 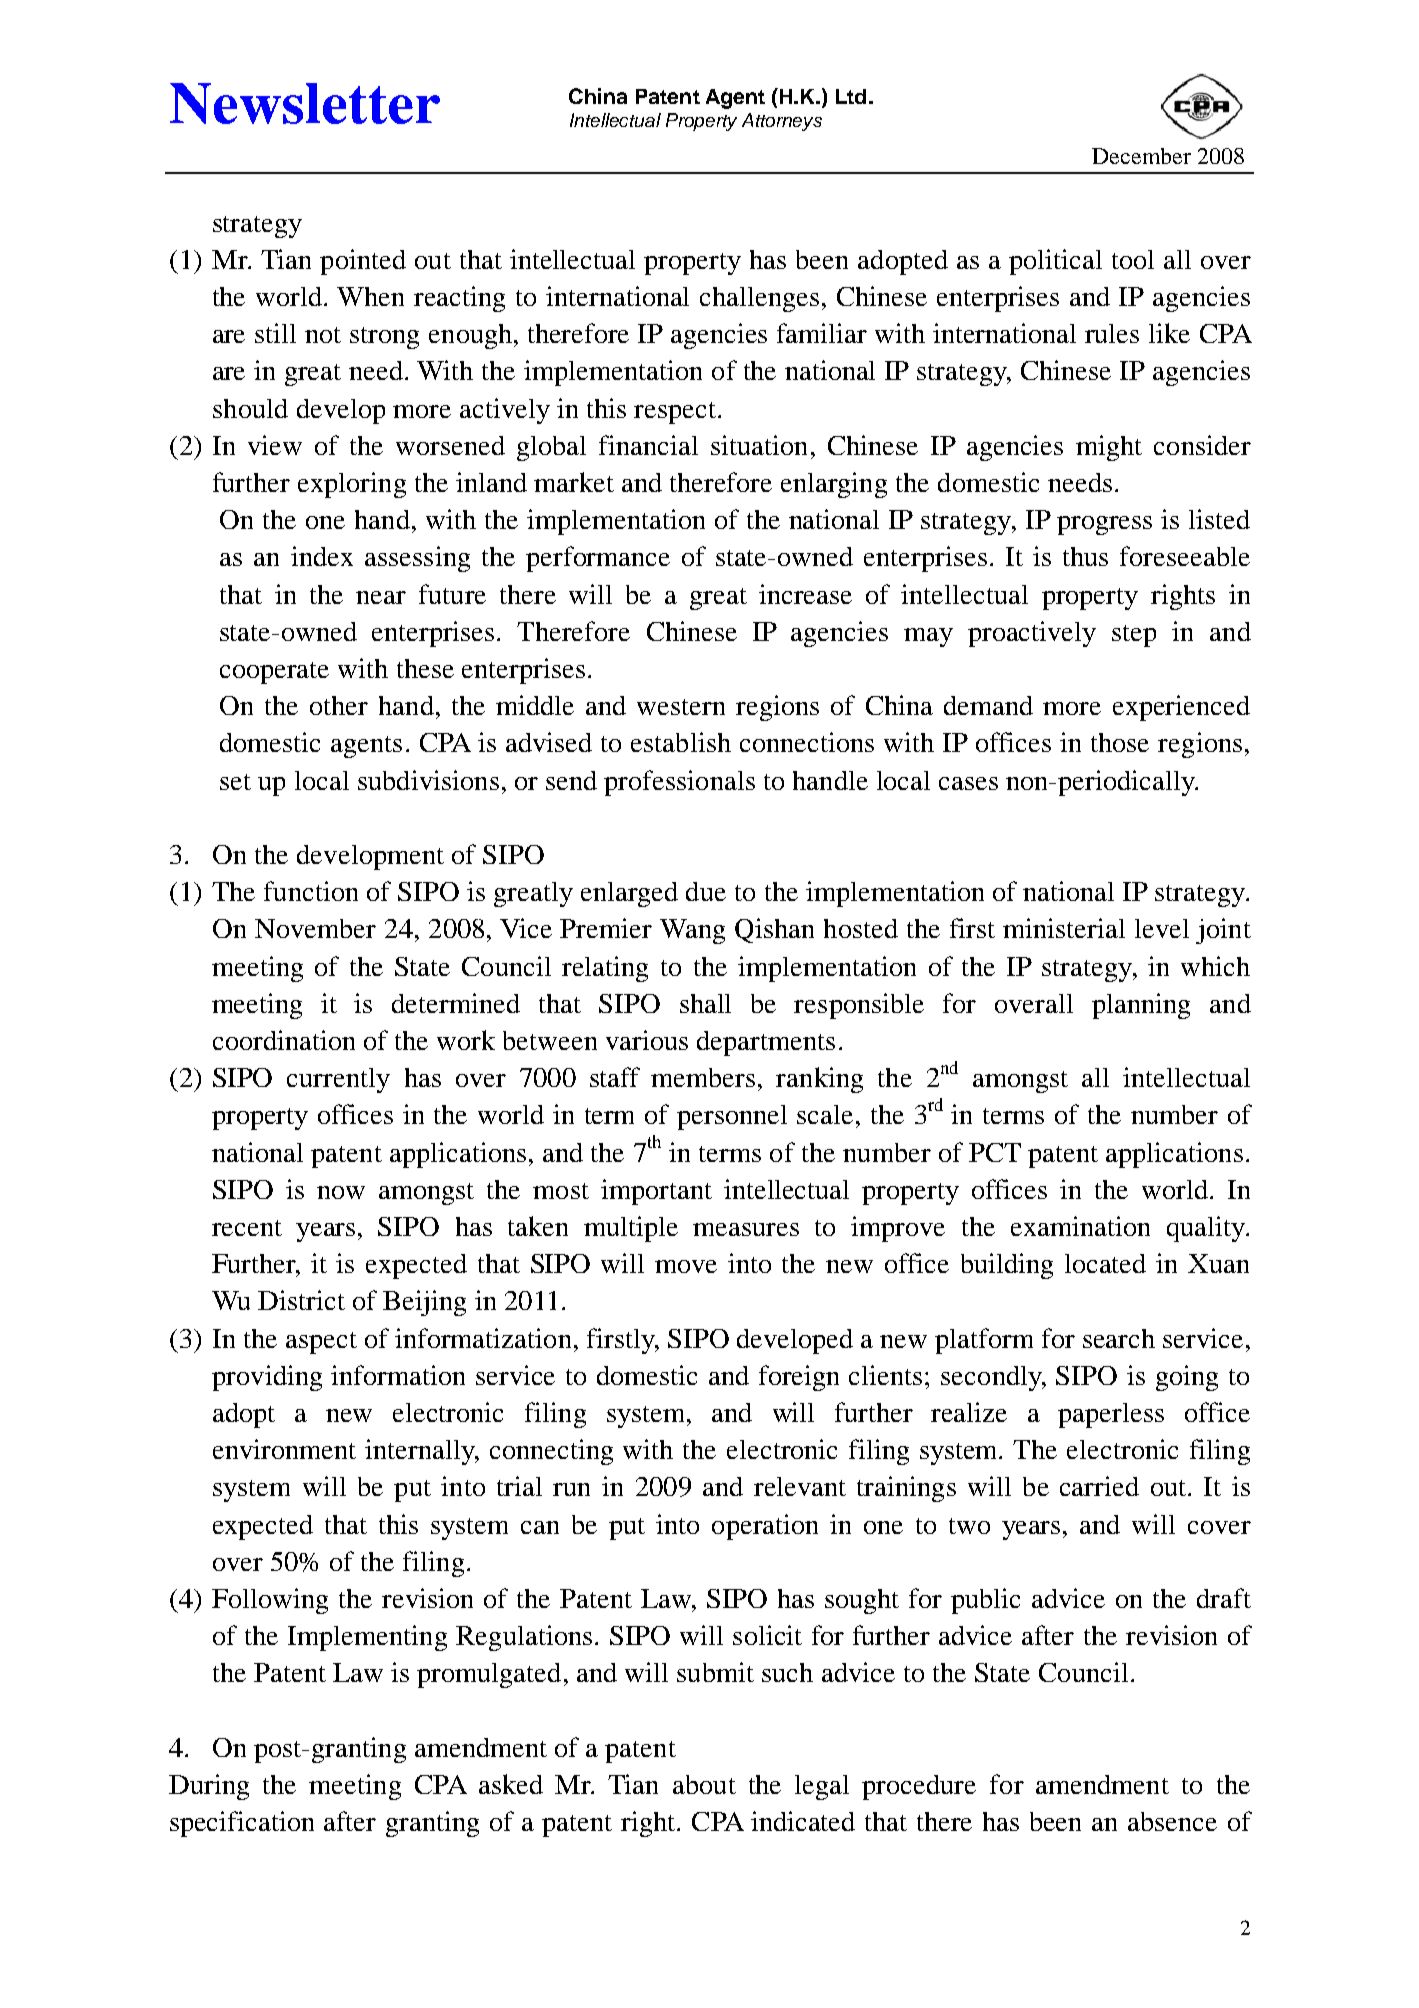 What do you see at coordinates (1119, 1338) in the screenshot?
I see `search` at bounding box center [1119, 1338].
